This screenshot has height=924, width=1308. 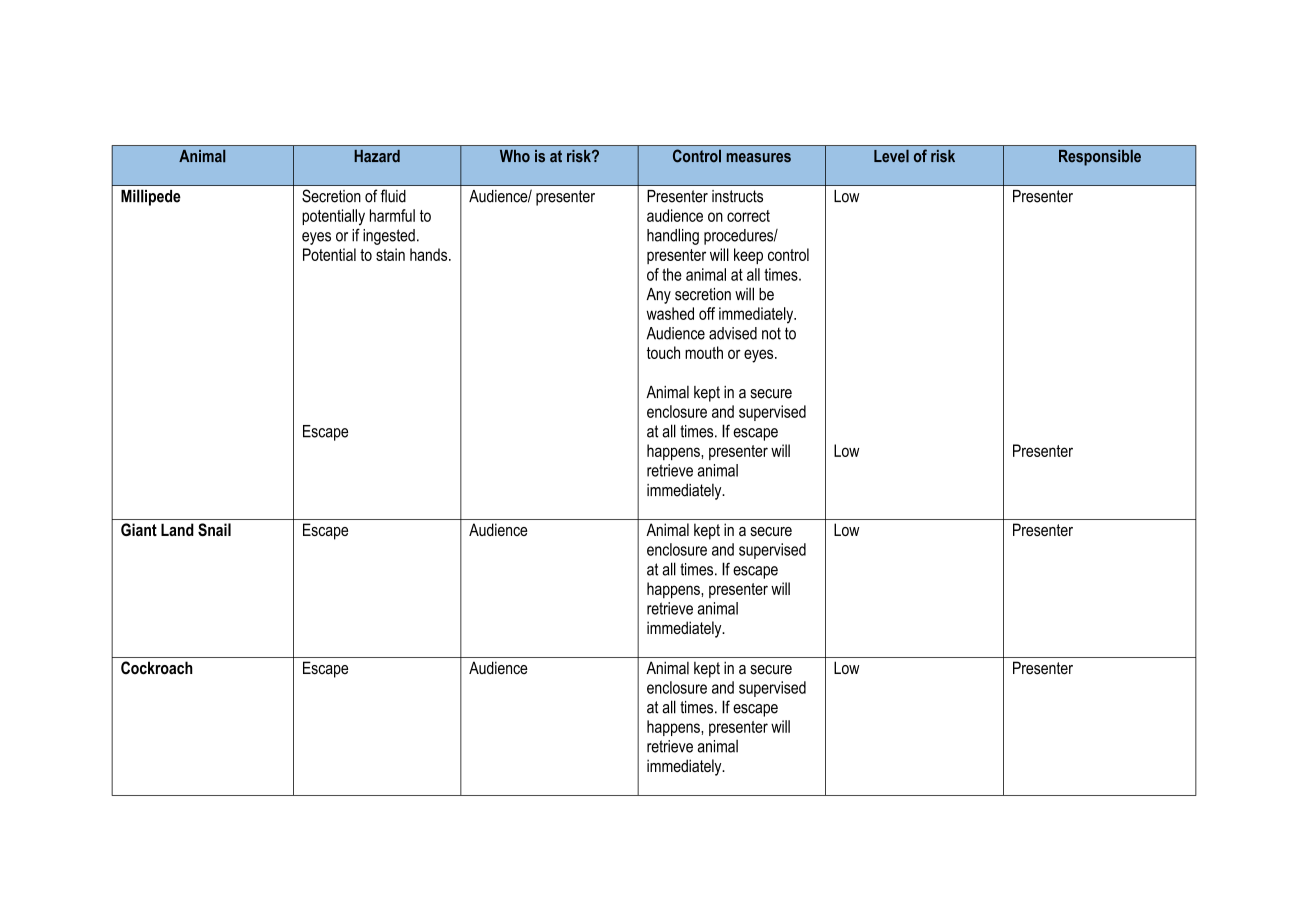 I want to click on Snail, so click(x=214, y=529).
